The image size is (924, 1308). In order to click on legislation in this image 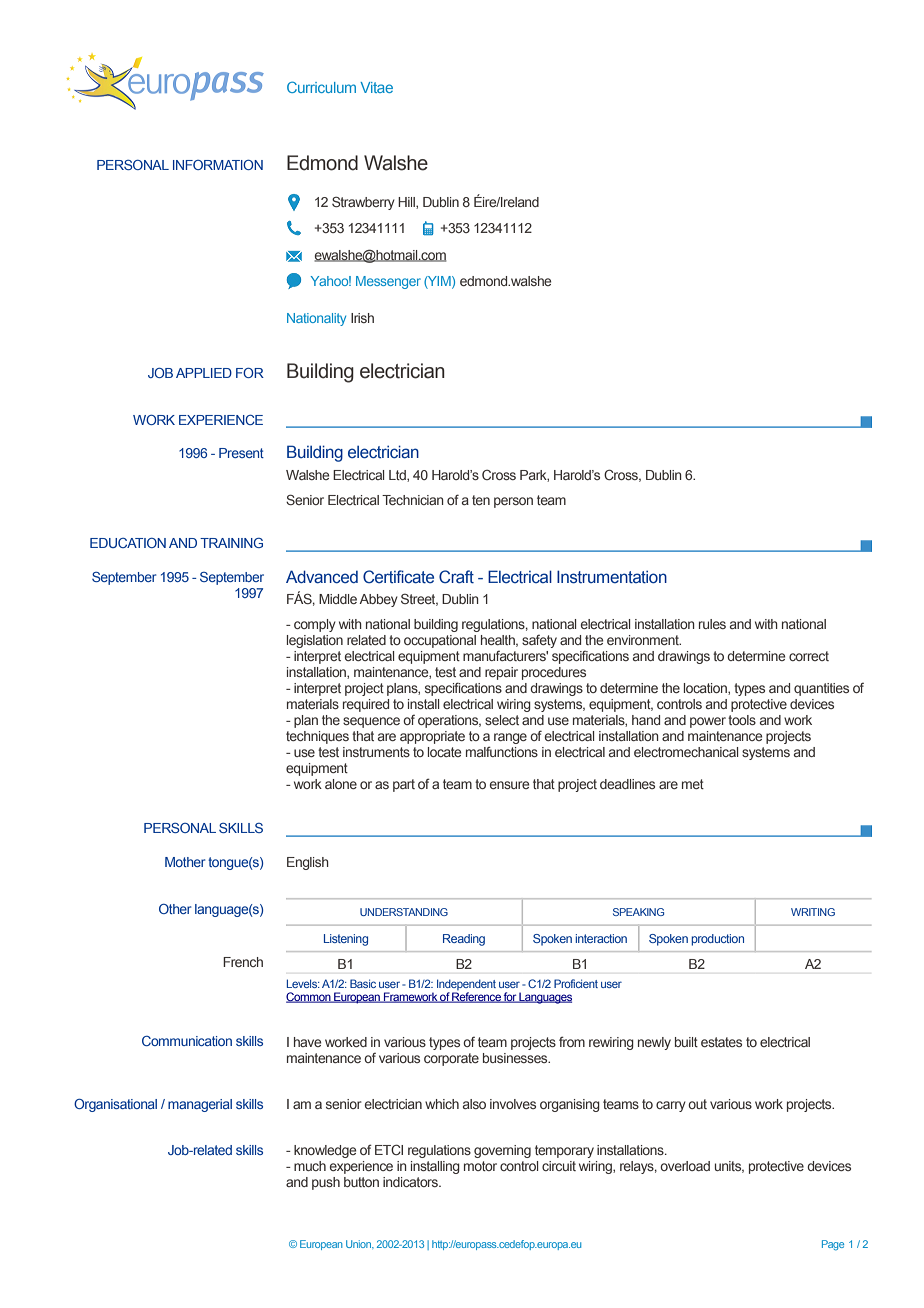, I will do `click(315, 641)`.
